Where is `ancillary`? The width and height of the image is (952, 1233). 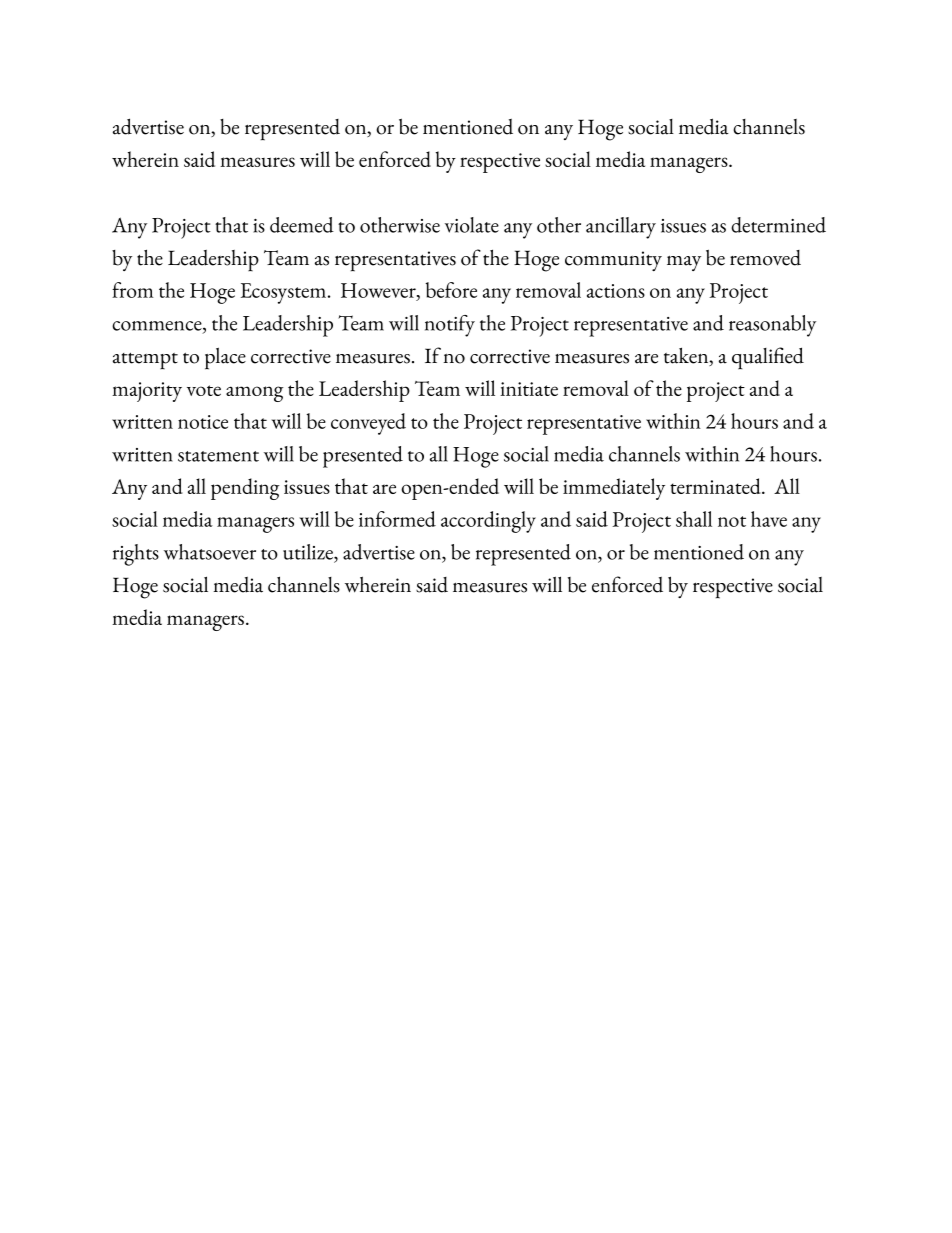 ancillary is located at coordinates (621, 228).
